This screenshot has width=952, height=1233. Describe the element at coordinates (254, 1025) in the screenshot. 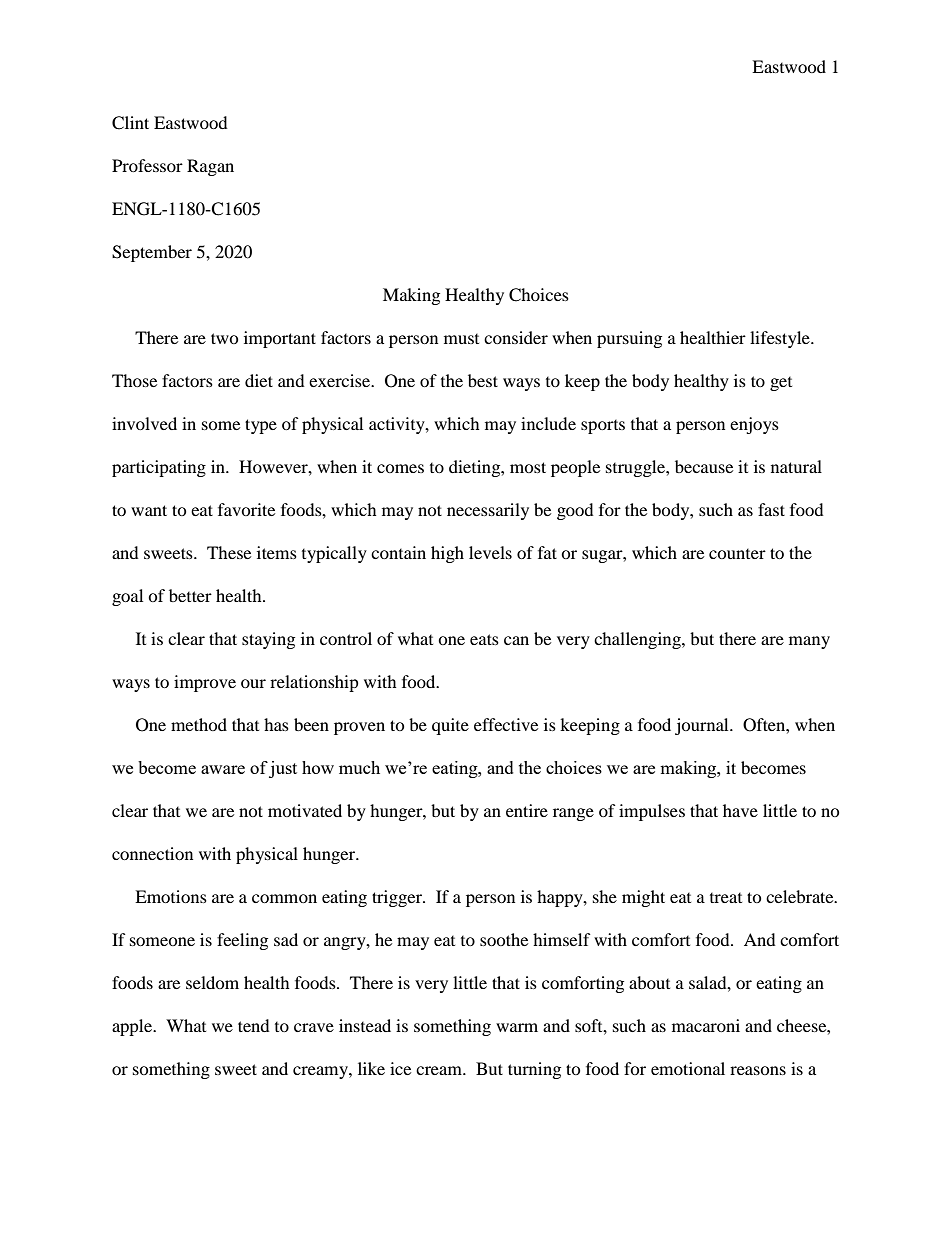

I see `tend` at that location.
